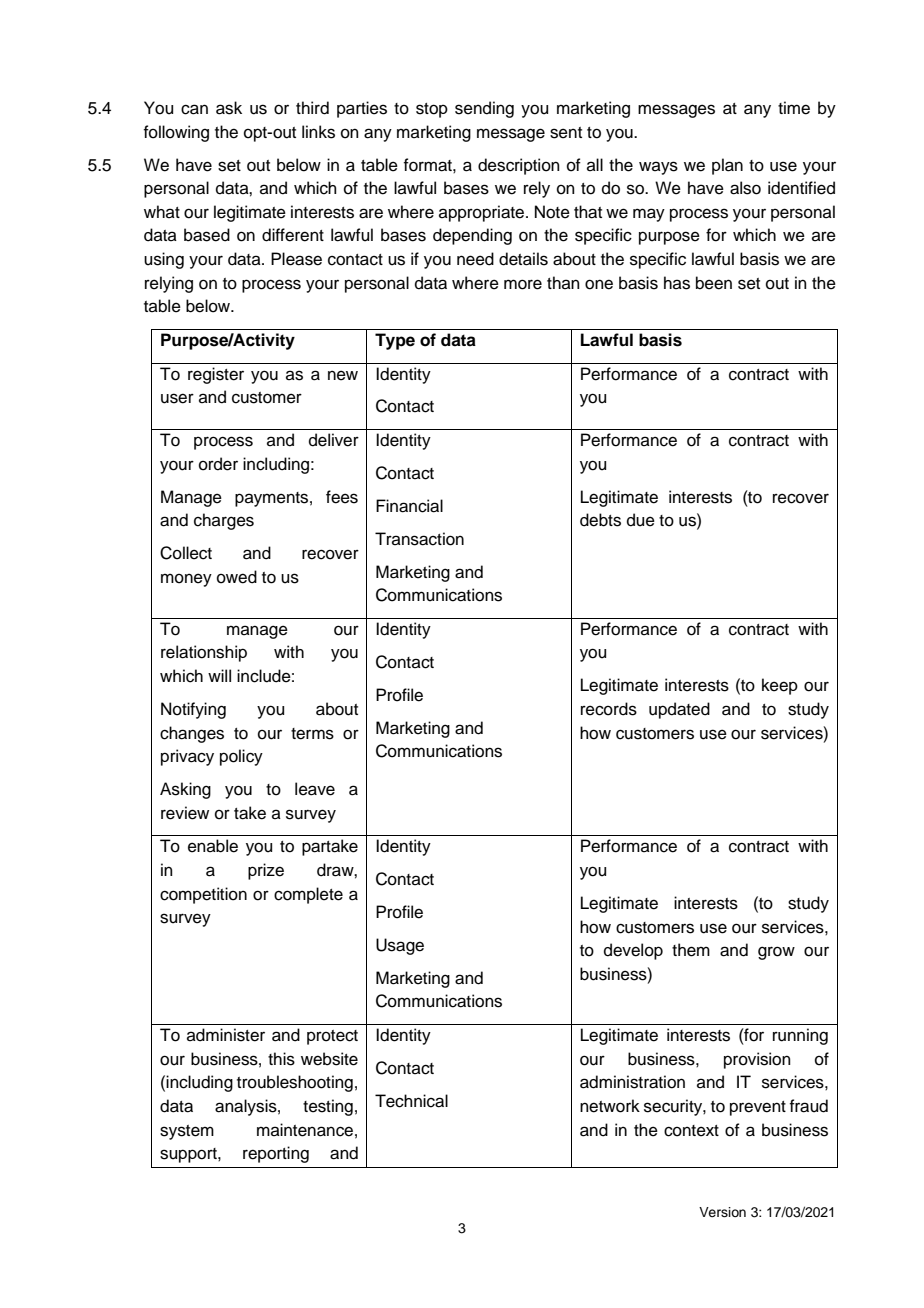 This screenshot has width=924, height=1308. Describe the element at coordinates (411, 1101) in the screenshot. I see `Technical` at that location.
